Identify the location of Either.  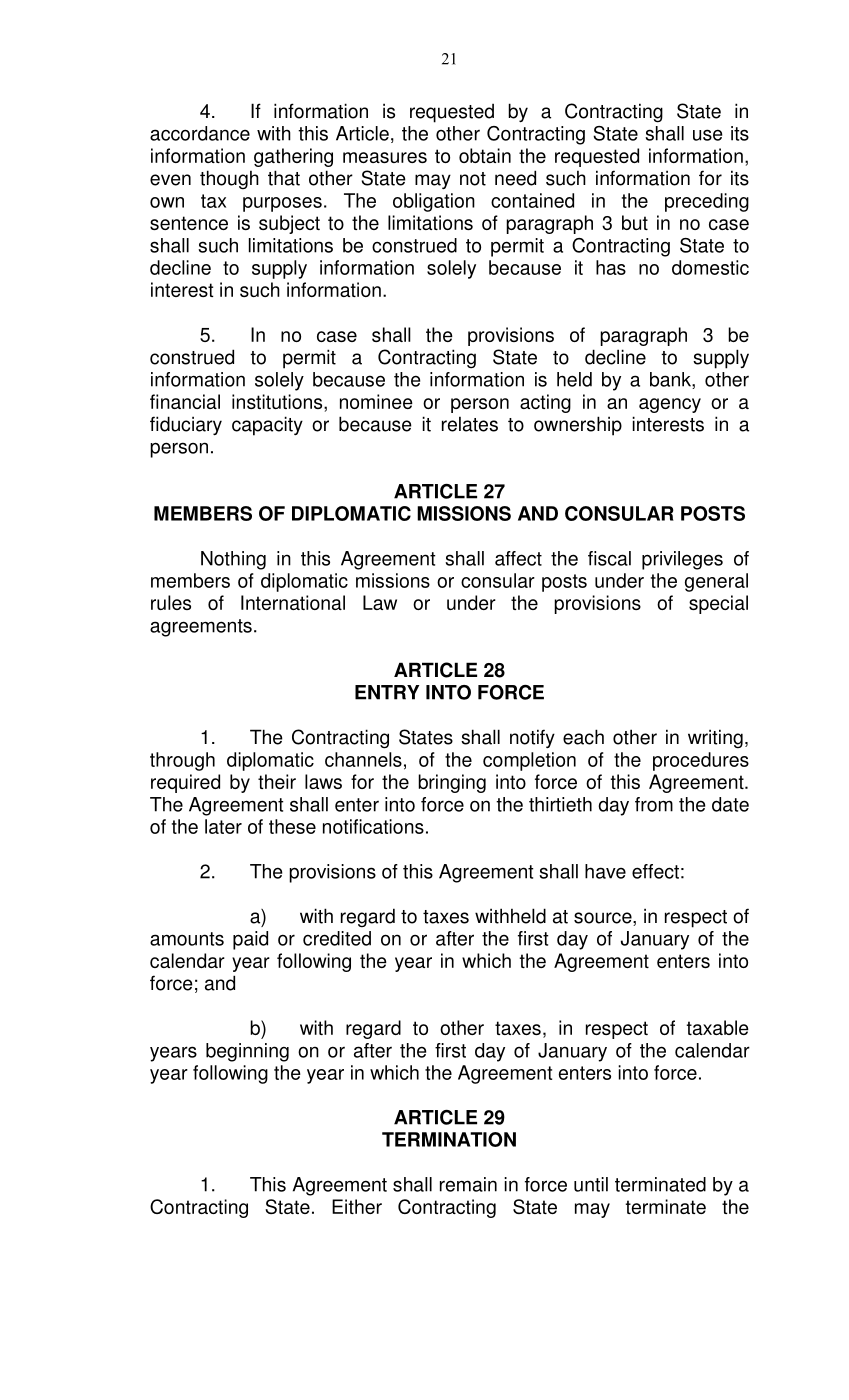
(357, 1206).
